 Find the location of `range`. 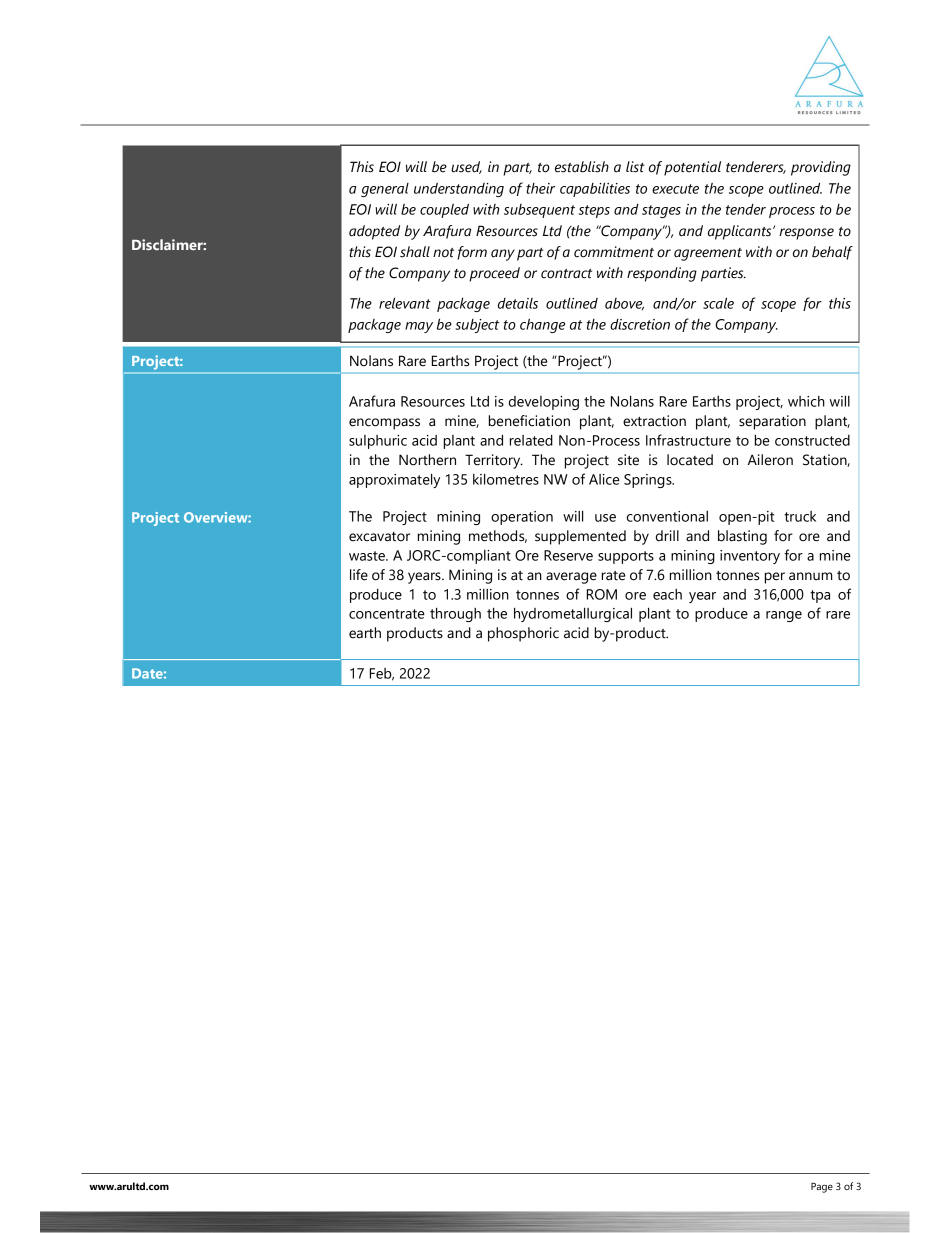

range is located at coordinates (784, 616).
